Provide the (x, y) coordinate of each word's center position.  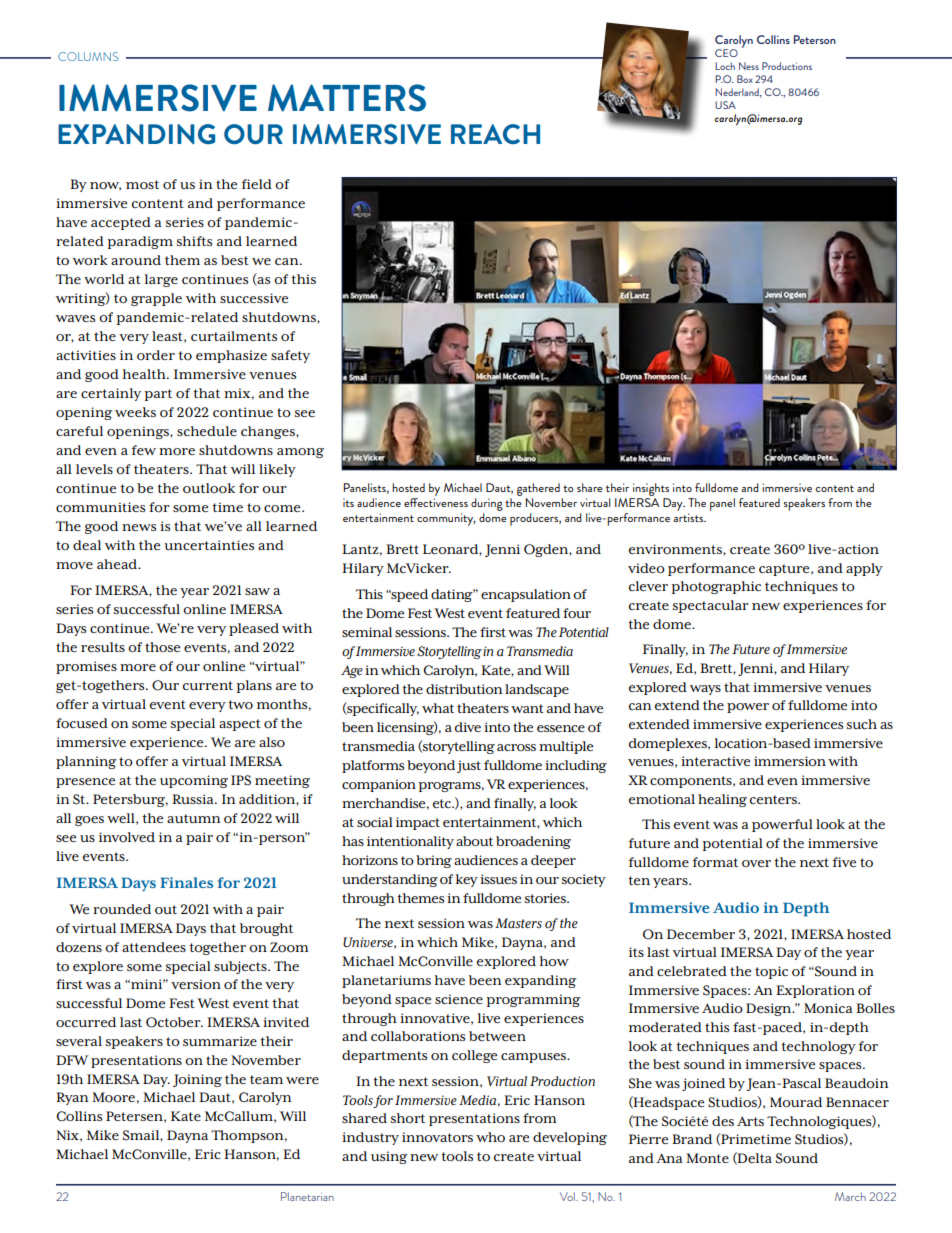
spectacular (711, 606)
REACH (495, 134)
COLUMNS (88, 56)
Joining (197, 1080)
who (490, 1137)
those (162, 647)
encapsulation (526, 595)
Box (745, 79)
